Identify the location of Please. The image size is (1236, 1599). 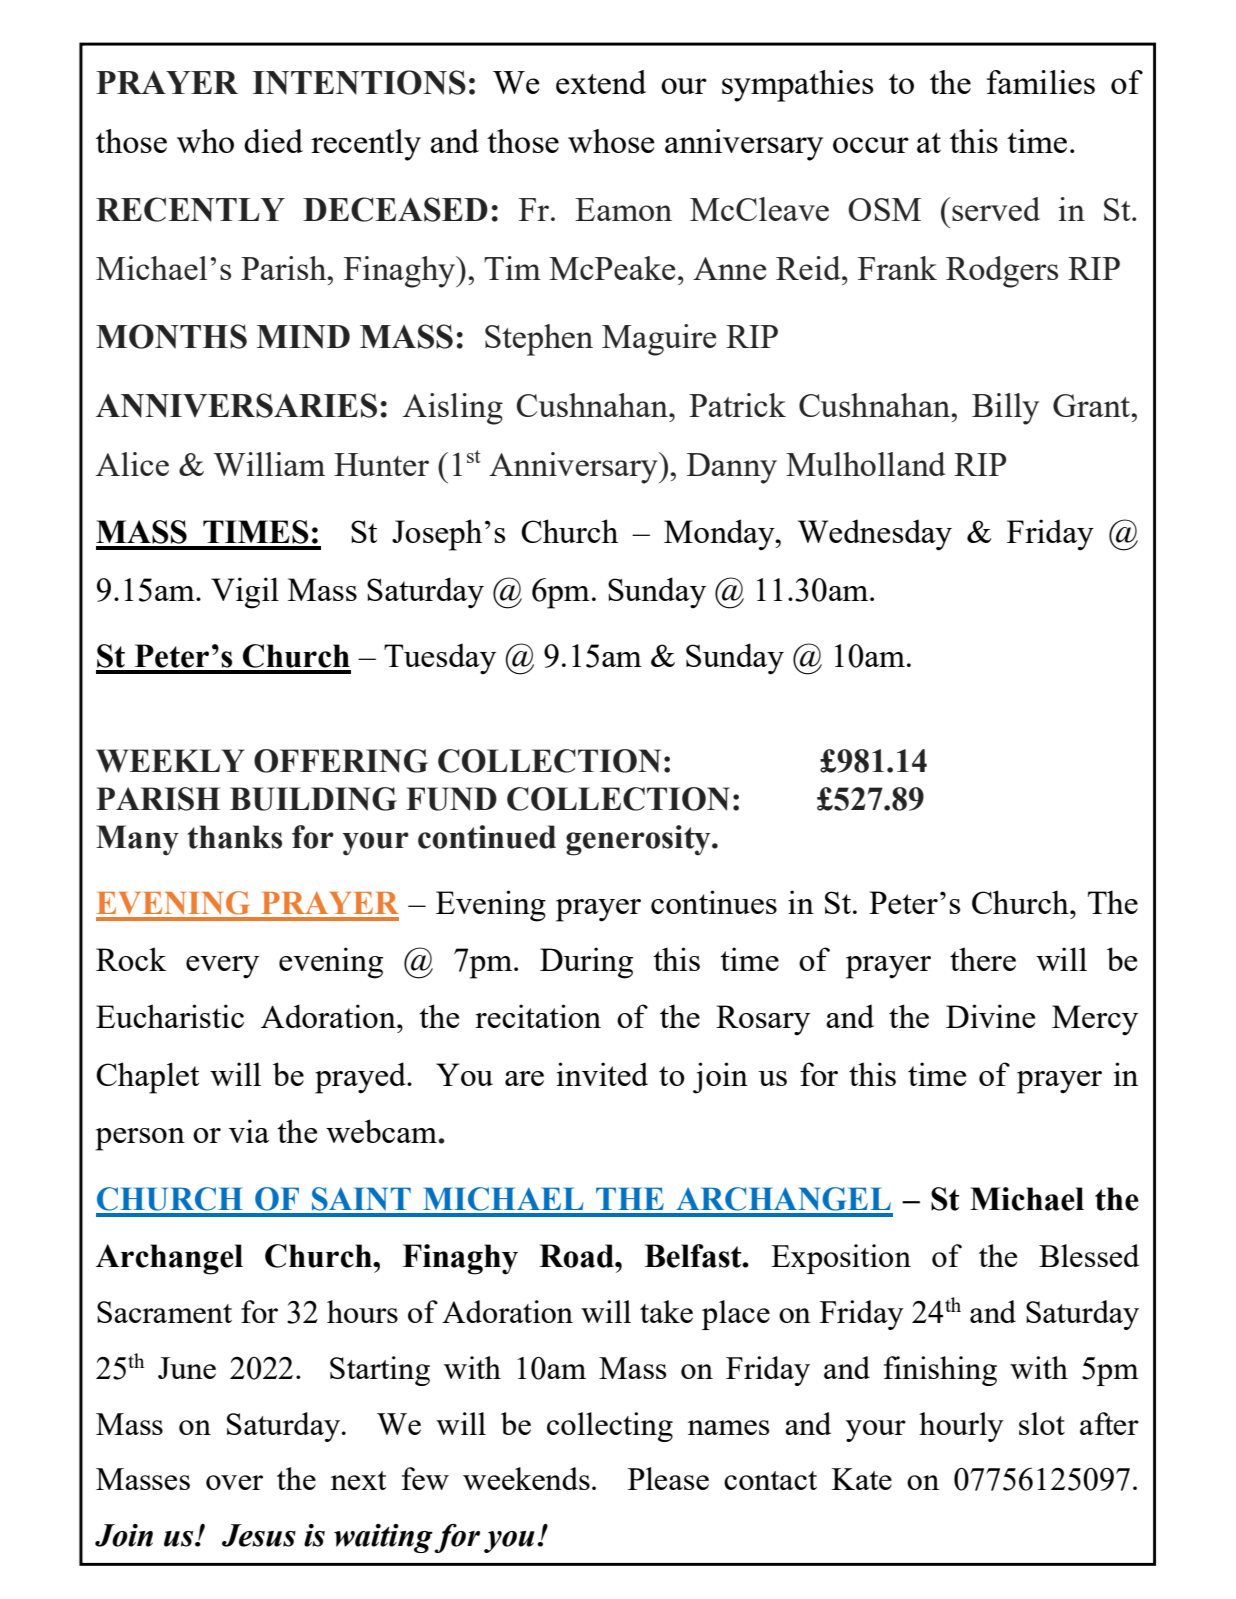
(668, 1478).
